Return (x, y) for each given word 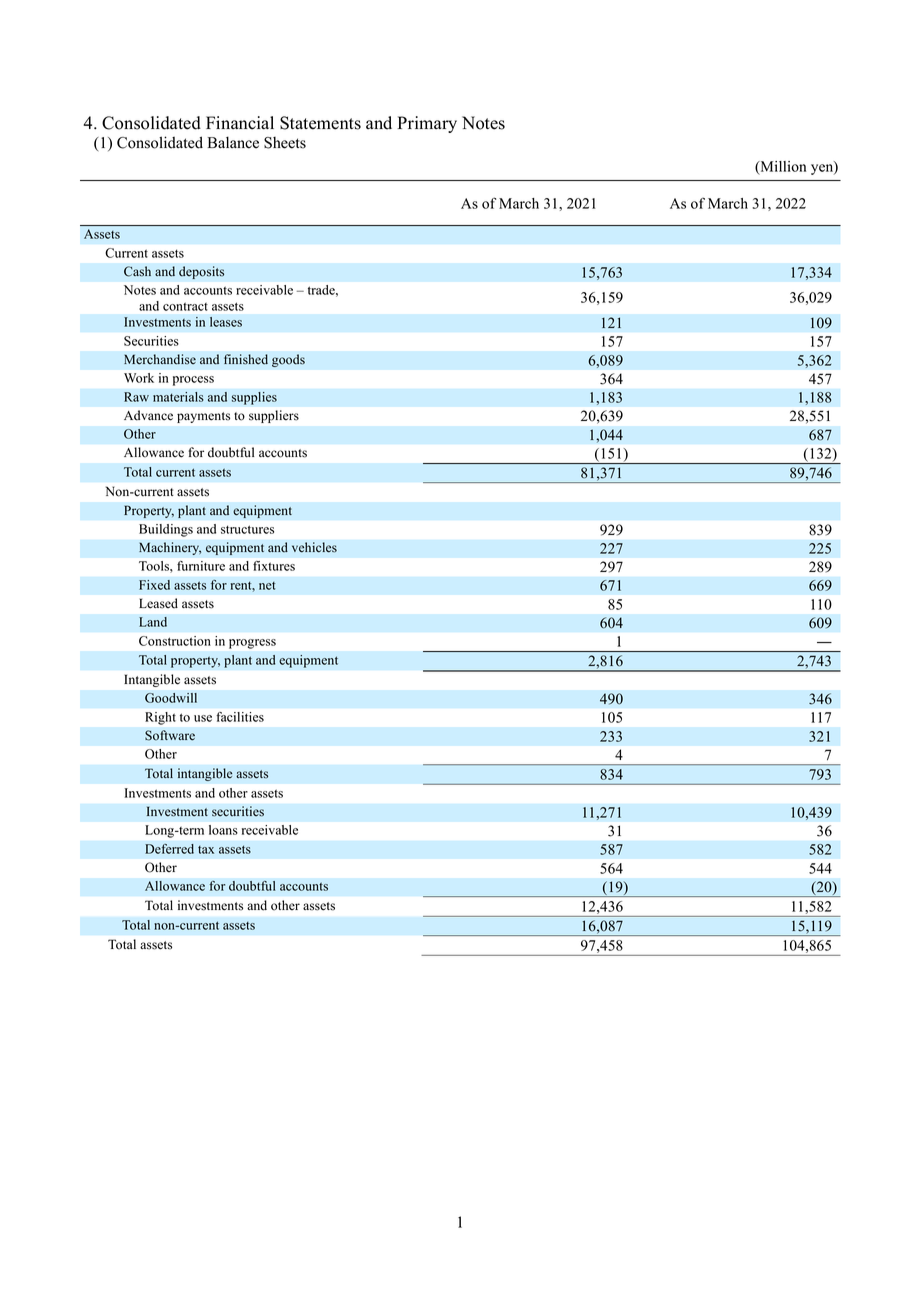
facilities (240, 717)
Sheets (285, 143)
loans (223, 830)
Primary (427, 124)
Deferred (169, 849)
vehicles (314, 547)
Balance (233, 142)
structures (247, 529)
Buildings (166, 530)
